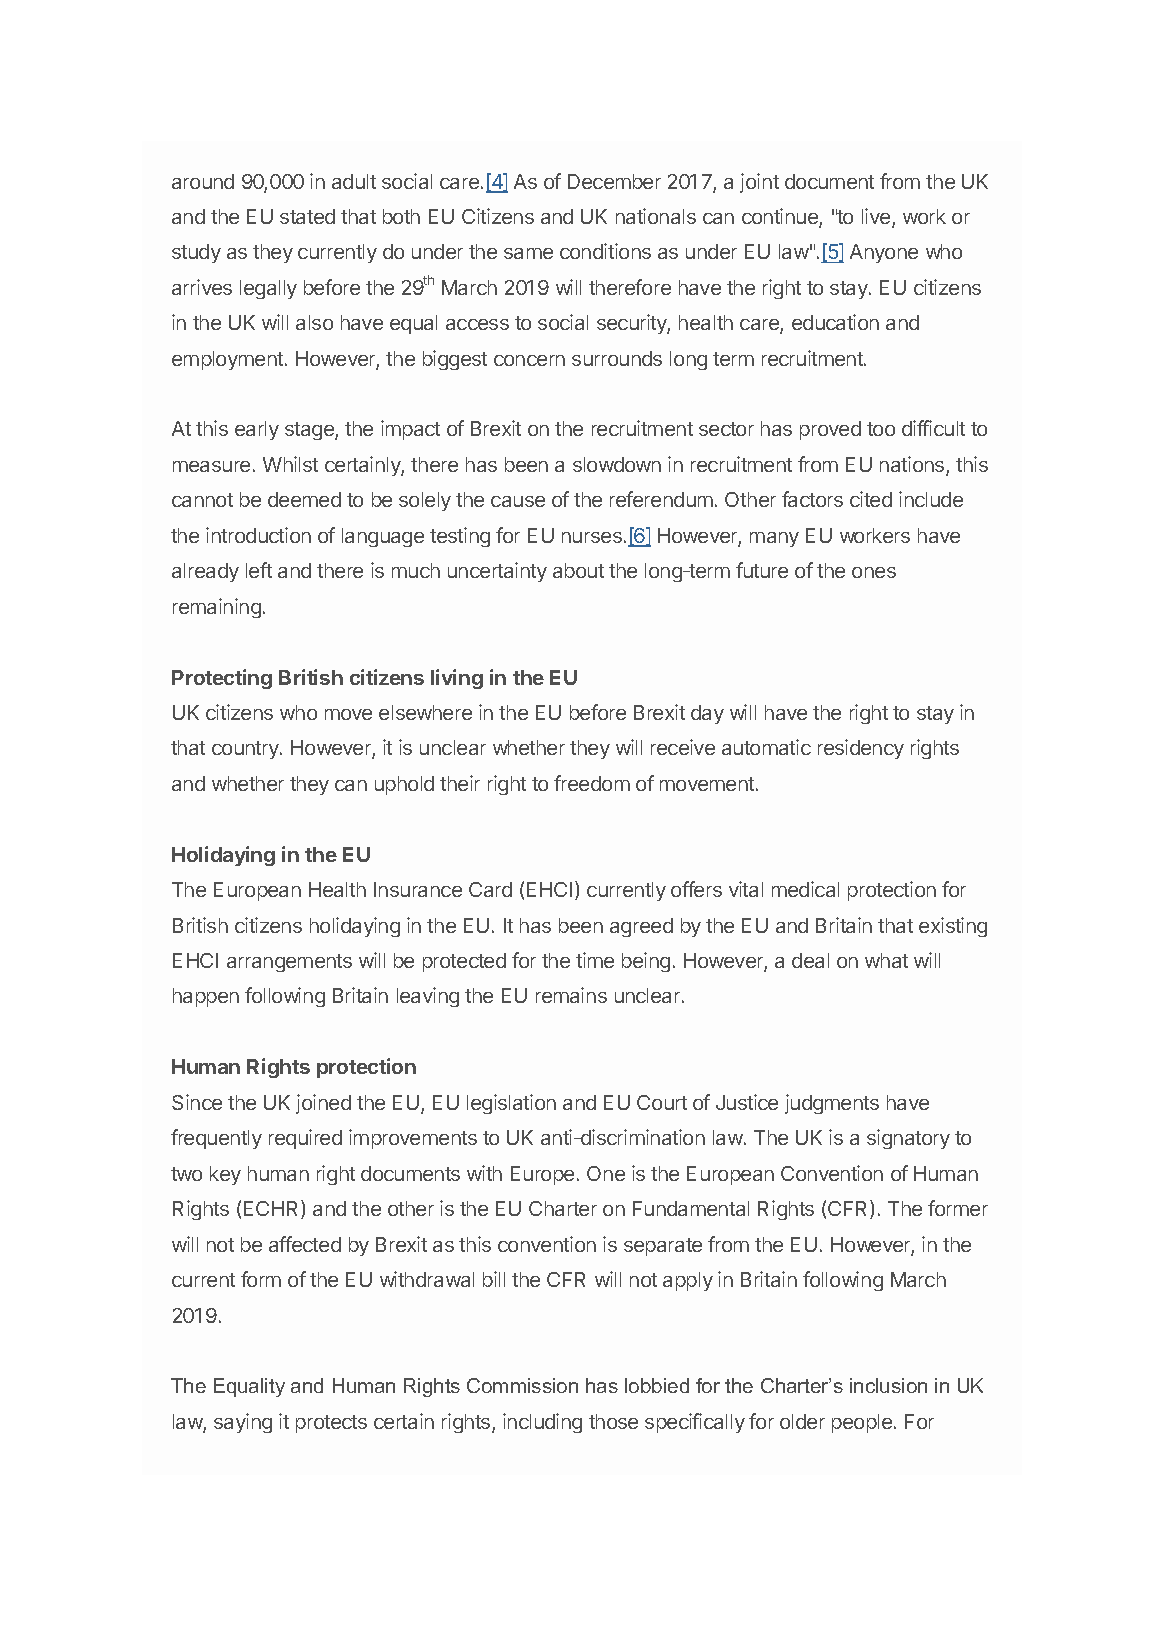  I want to click on conditions, so click(605, 251).
